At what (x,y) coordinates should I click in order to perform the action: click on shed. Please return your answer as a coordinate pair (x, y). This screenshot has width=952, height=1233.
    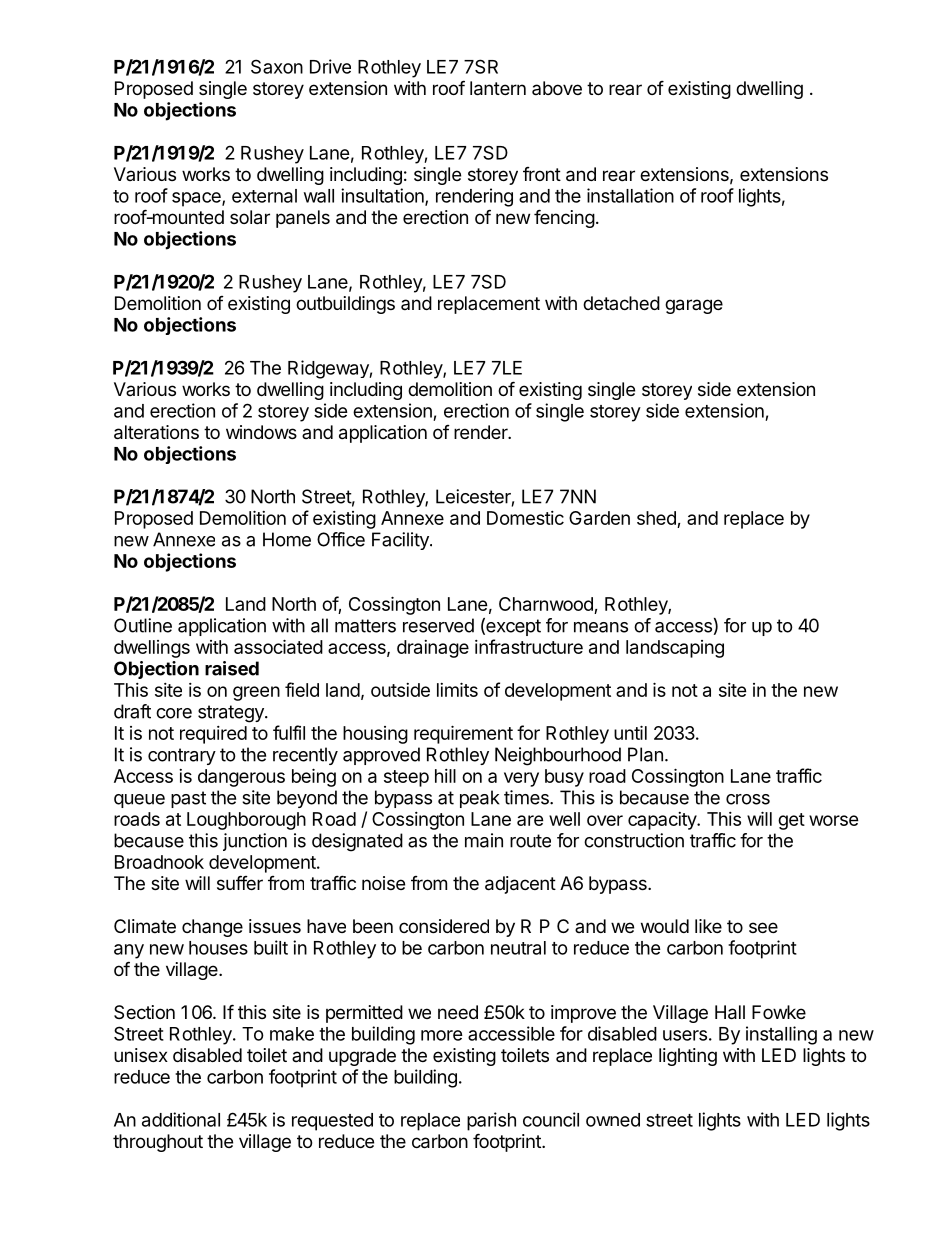
    Looking at the image, I should click on (657, 519).
